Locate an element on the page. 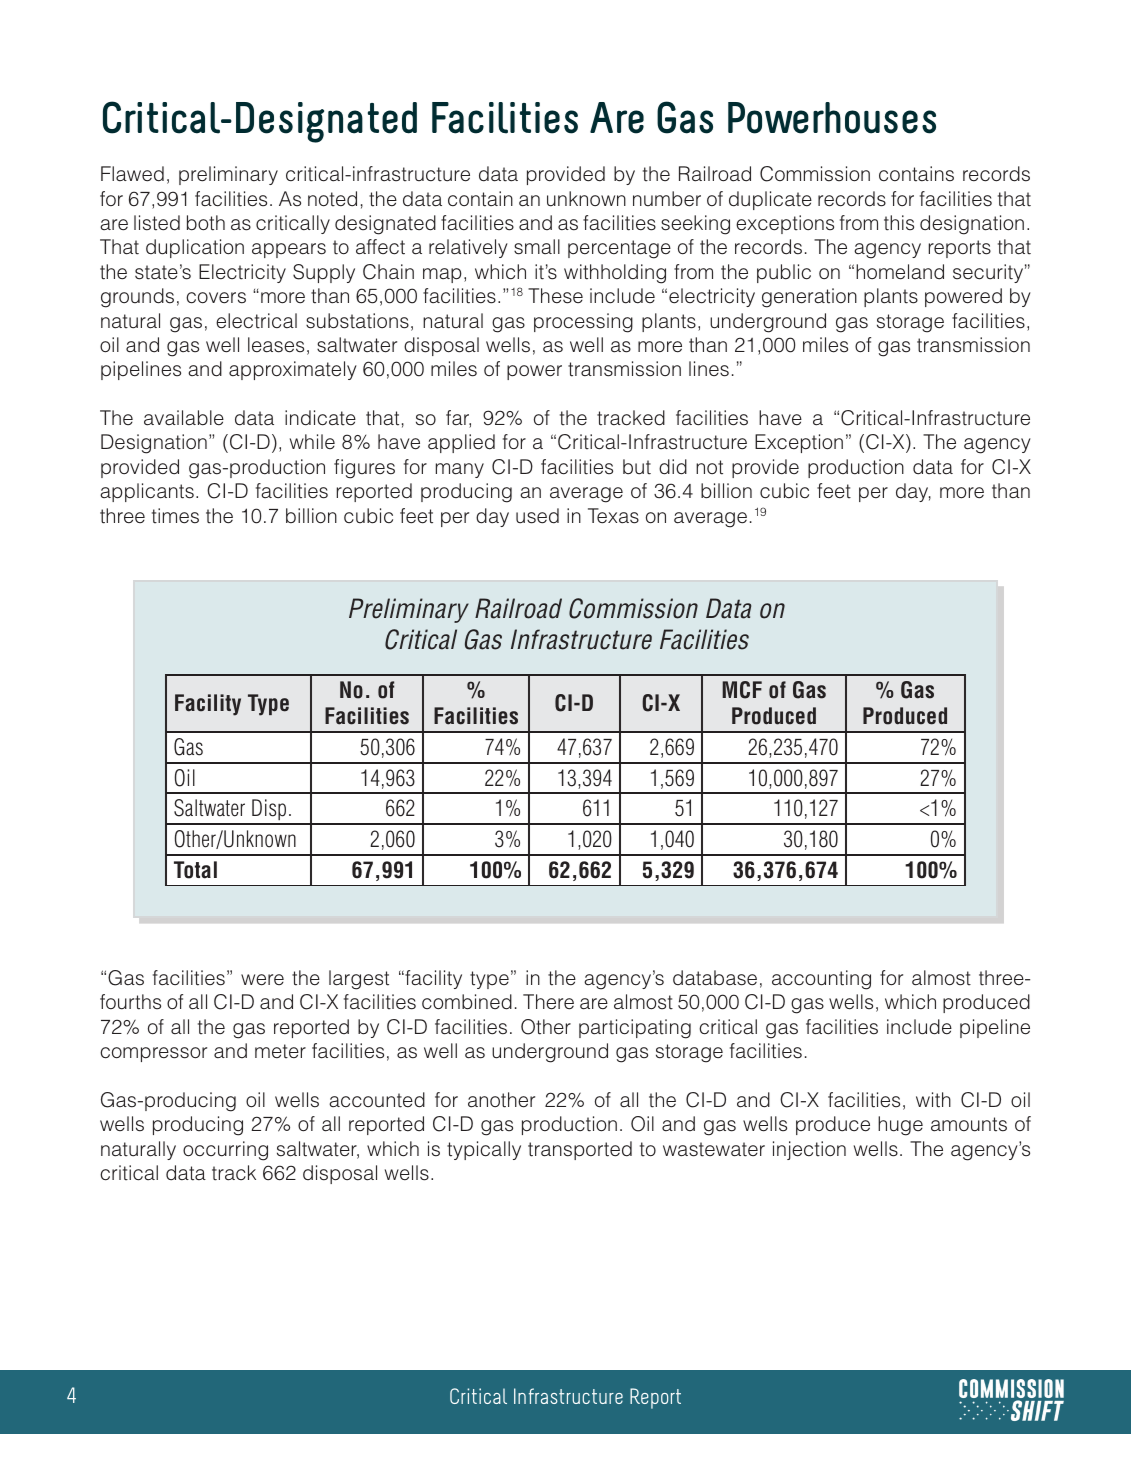 This document has height=1463, width=1131. approximately is located at coordinates (293, 370).
